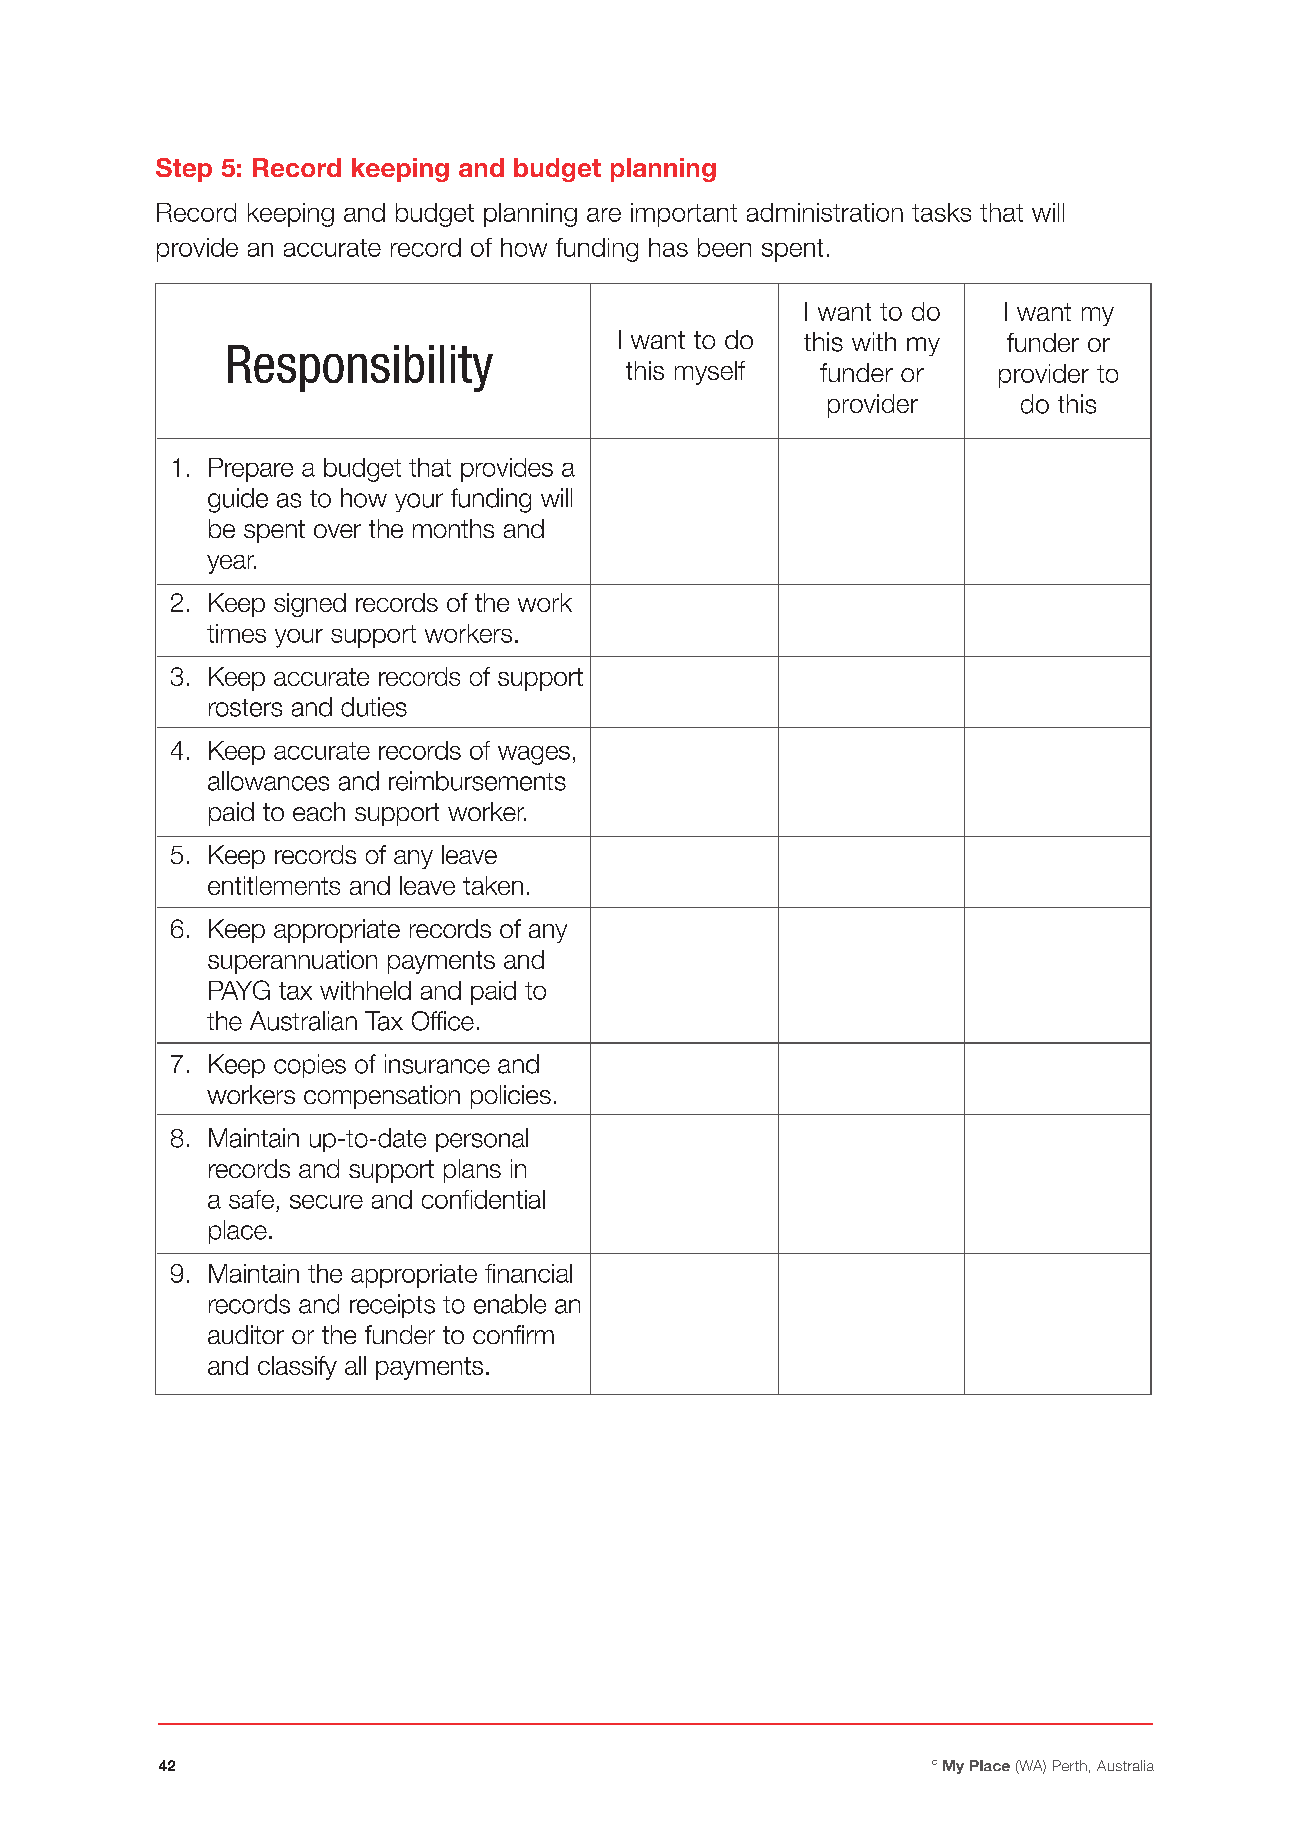 The height and width of the screenshot is (1847, 1306). Describe the element at coordinates (668, 247) in the screenshot. I see `has` at that location.
